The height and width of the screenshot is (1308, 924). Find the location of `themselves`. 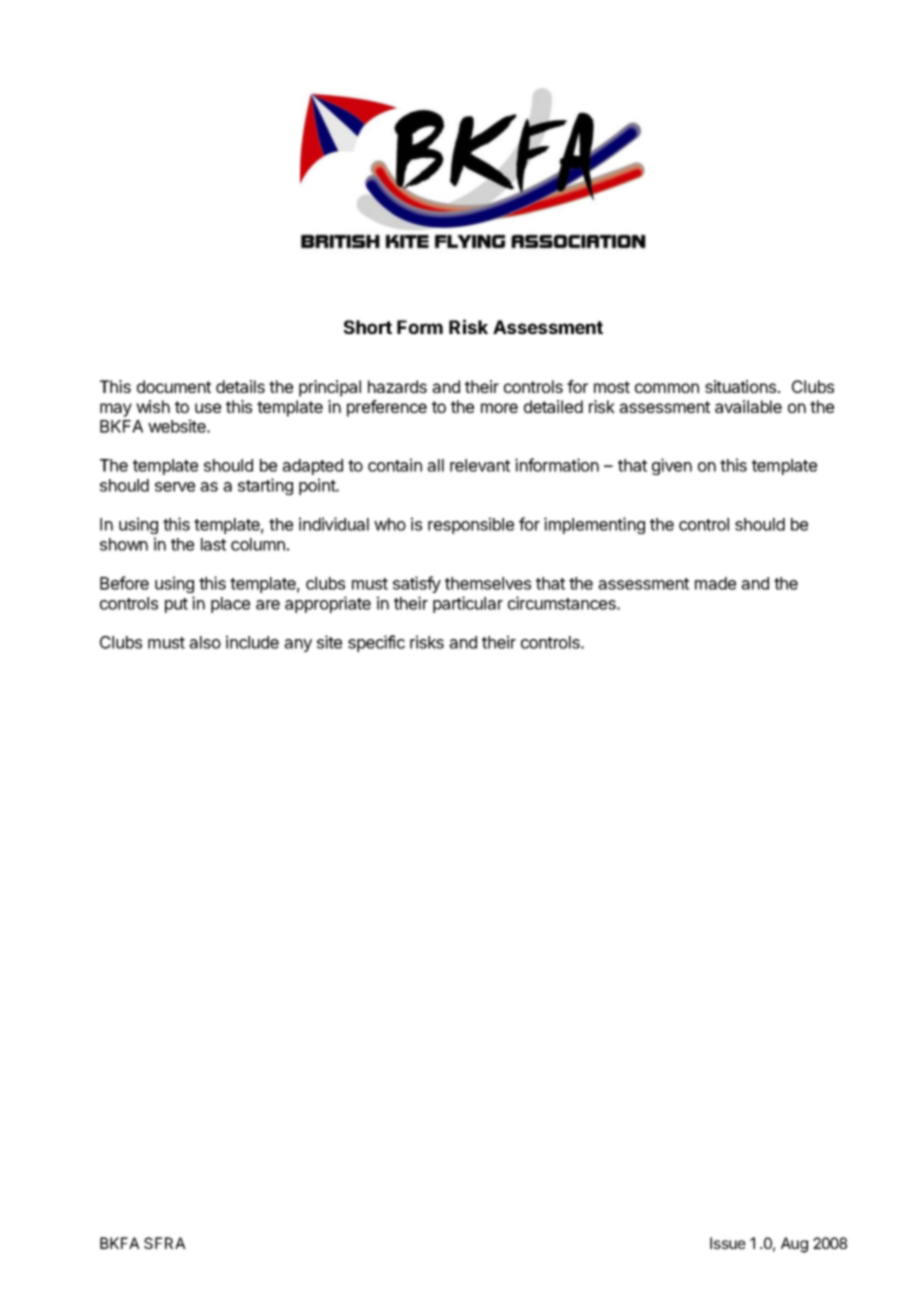

themselves is located at coordinates (488, 583).
